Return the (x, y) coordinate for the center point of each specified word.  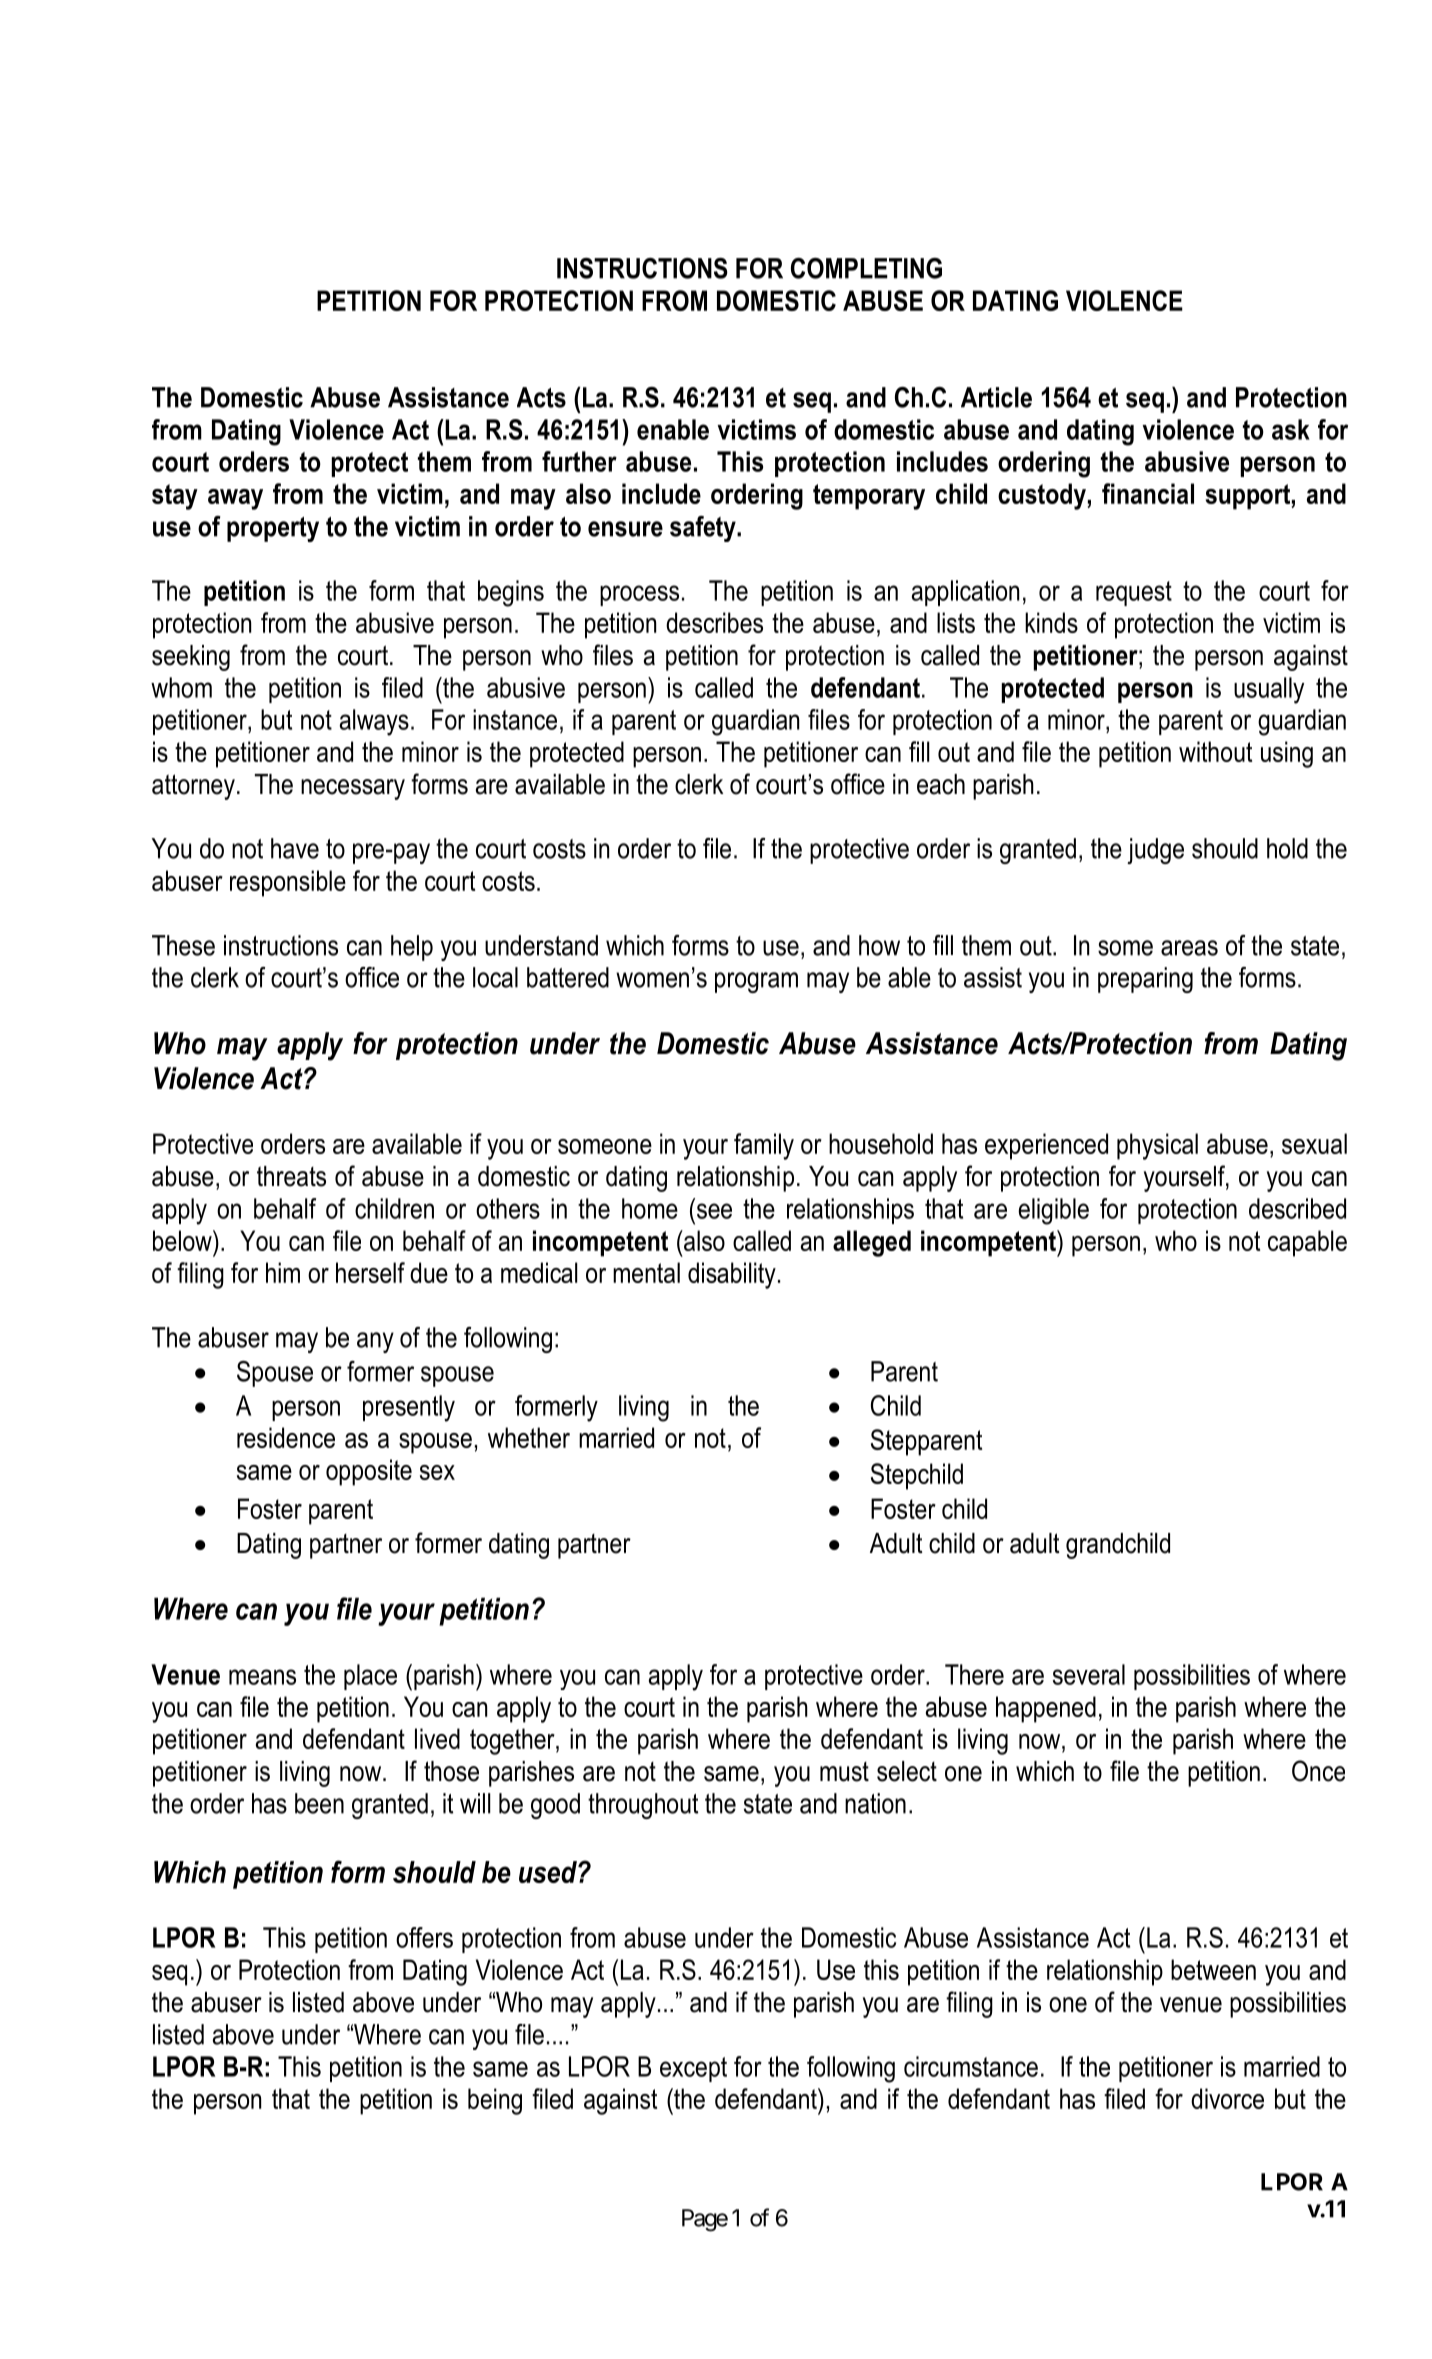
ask (1291, 429)
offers (424, 1937)
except (693, 2069)
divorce (1227, 2098)
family (764, 1146)
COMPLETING (866, 268)
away (235, 499)
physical (1157, 1146)
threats (291, 1176)
